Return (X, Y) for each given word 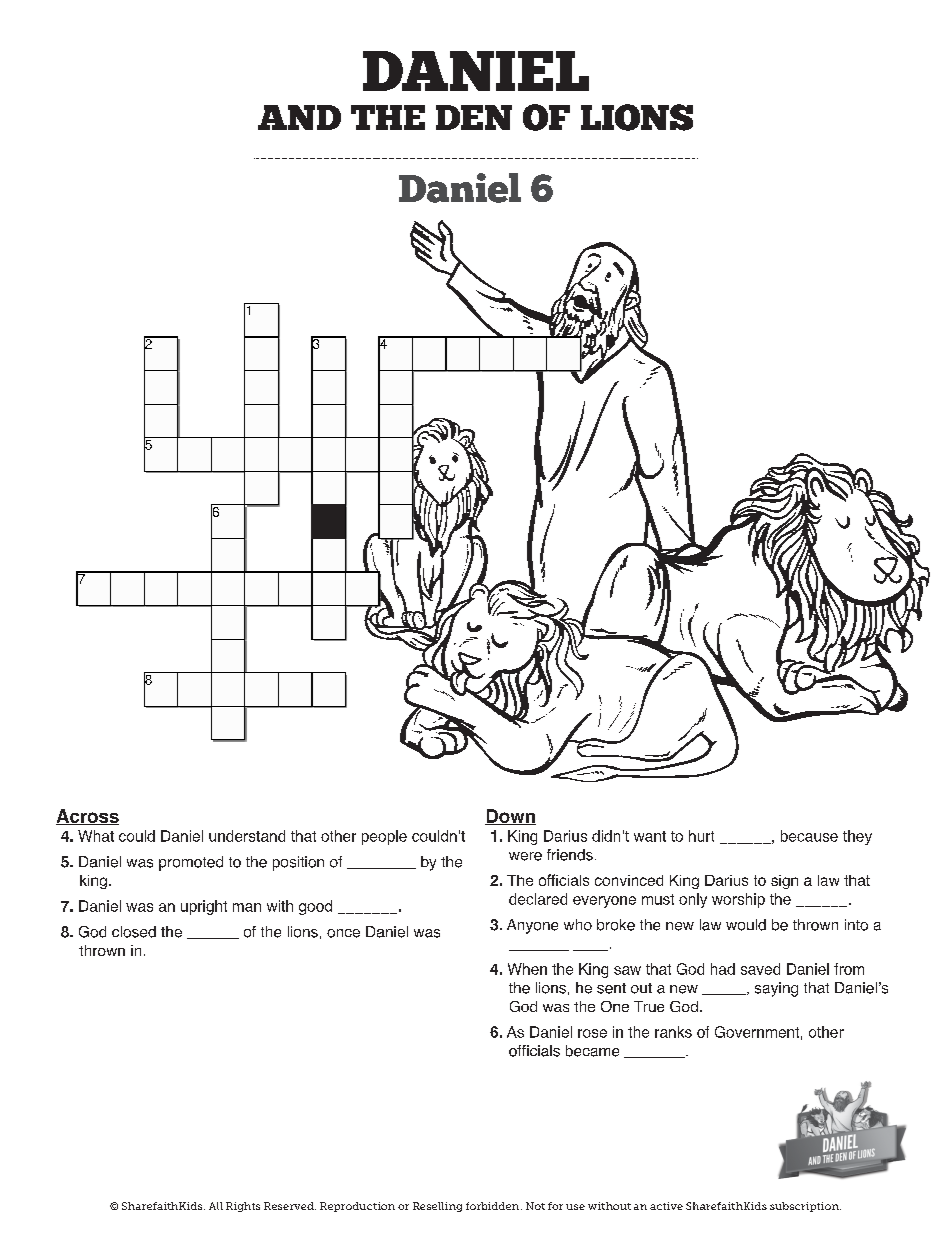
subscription (805, 1207)
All (216, 1206)
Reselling (437, 1207)
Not (535, 1206)
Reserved (290, 1206)
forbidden (492, 1206)
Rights (243, 1207)
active (666, 1206)
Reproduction (357, 1207)
